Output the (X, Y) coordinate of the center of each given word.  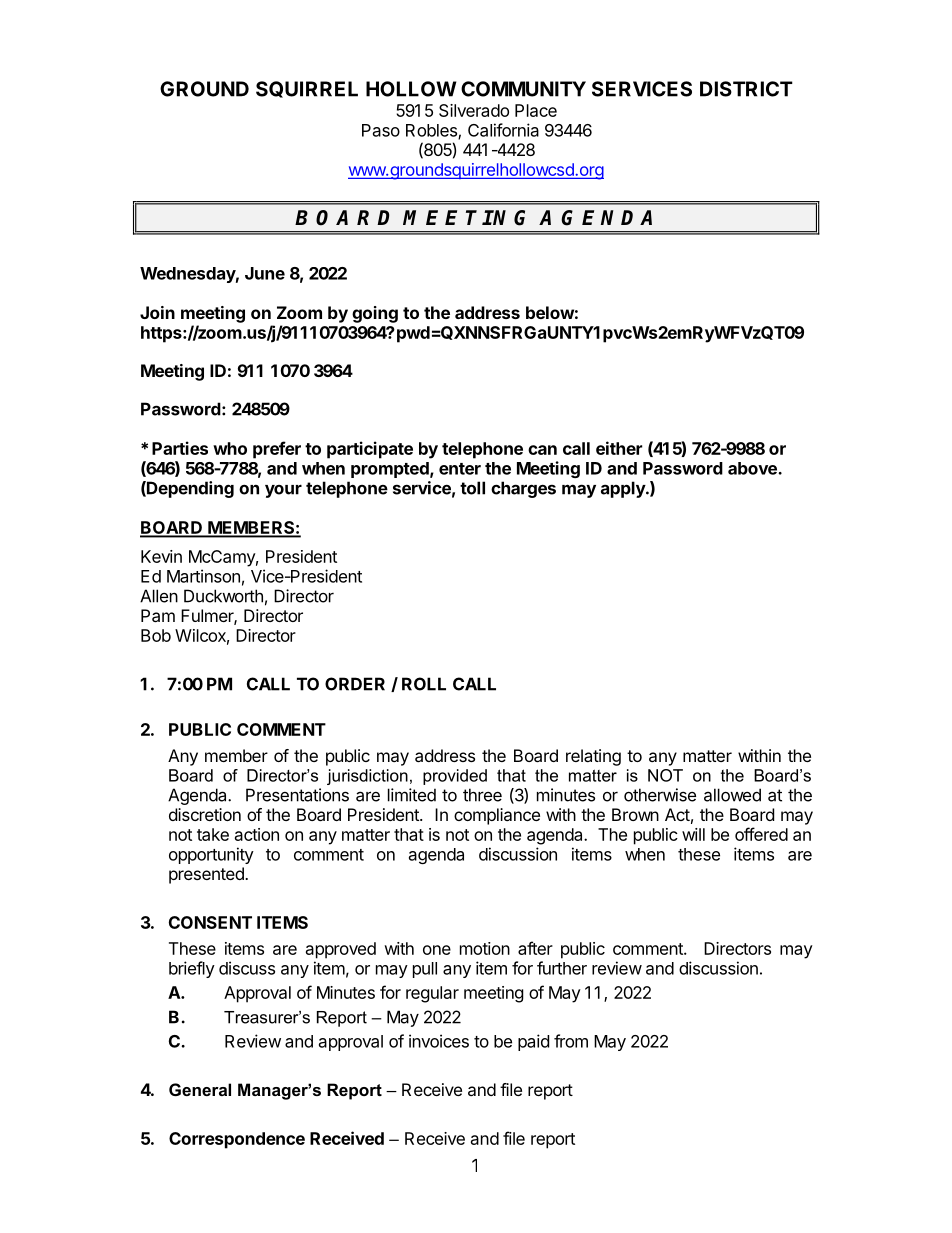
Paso (381, 130)
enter (460, 469)
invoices (439, 1041)
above (753, 468)
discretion (205, 814)
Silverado (474, 110)
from (571, 1041)
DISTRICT (746, 89)
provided (455, 777)
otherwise (660, 795)
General (200, 1089)
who (230, 448)
